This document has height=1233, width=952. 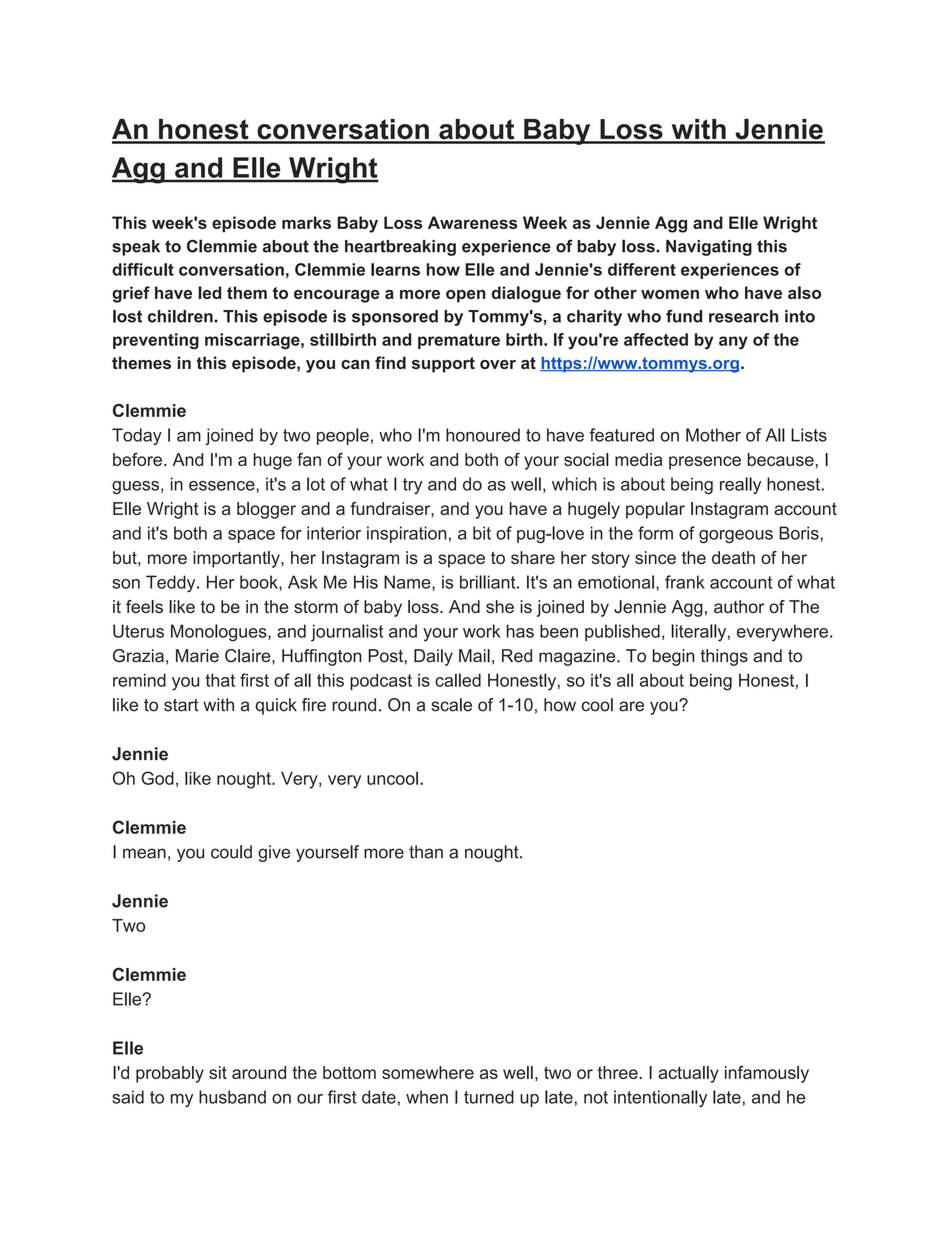 I want to click on actually, so click(x=689, y=1074).
